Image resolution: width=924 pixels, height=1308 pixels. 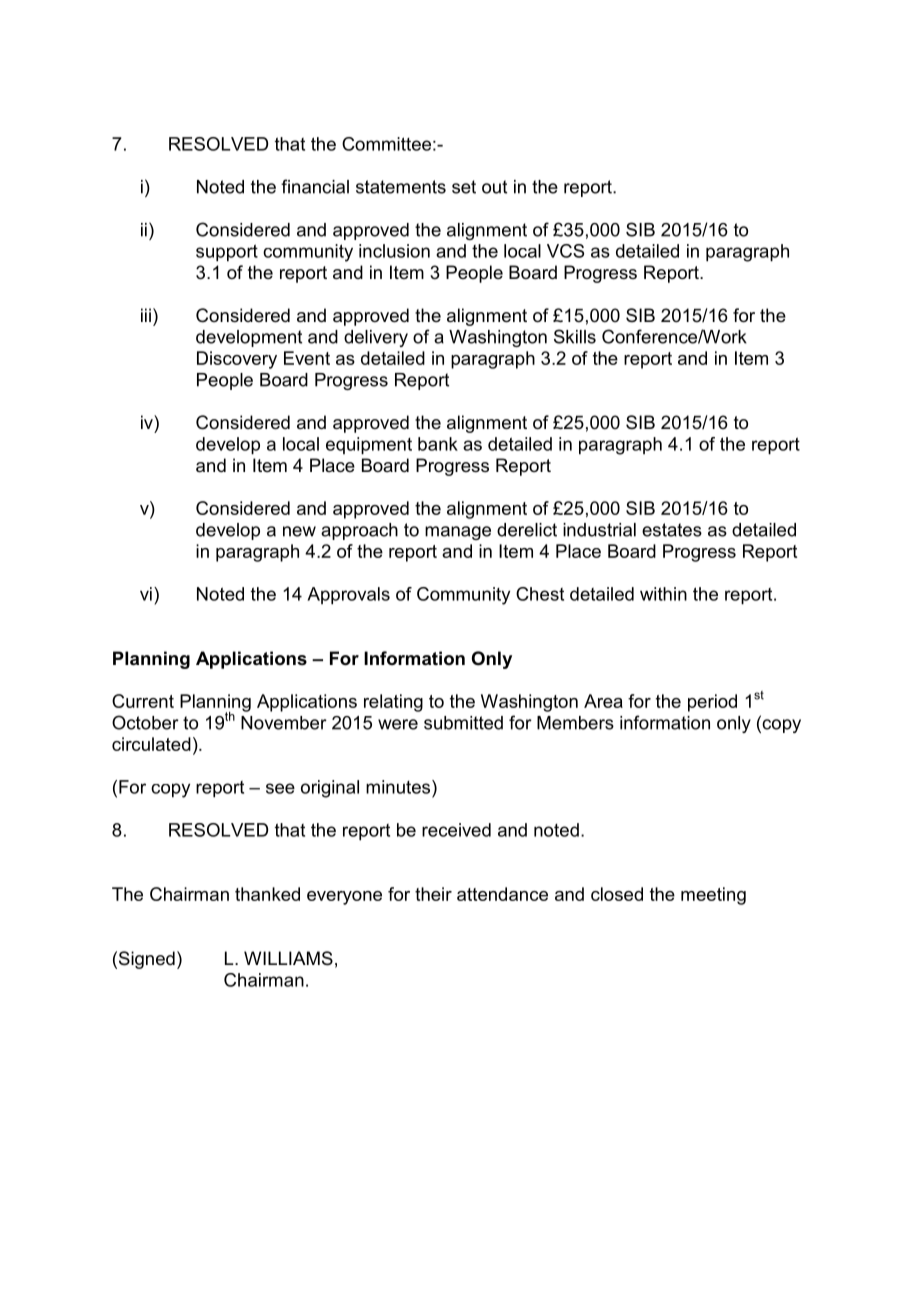 What do you see at coordinates (663, 594) in the screenshot?
I see `within` at bounding box center [663, 594].
